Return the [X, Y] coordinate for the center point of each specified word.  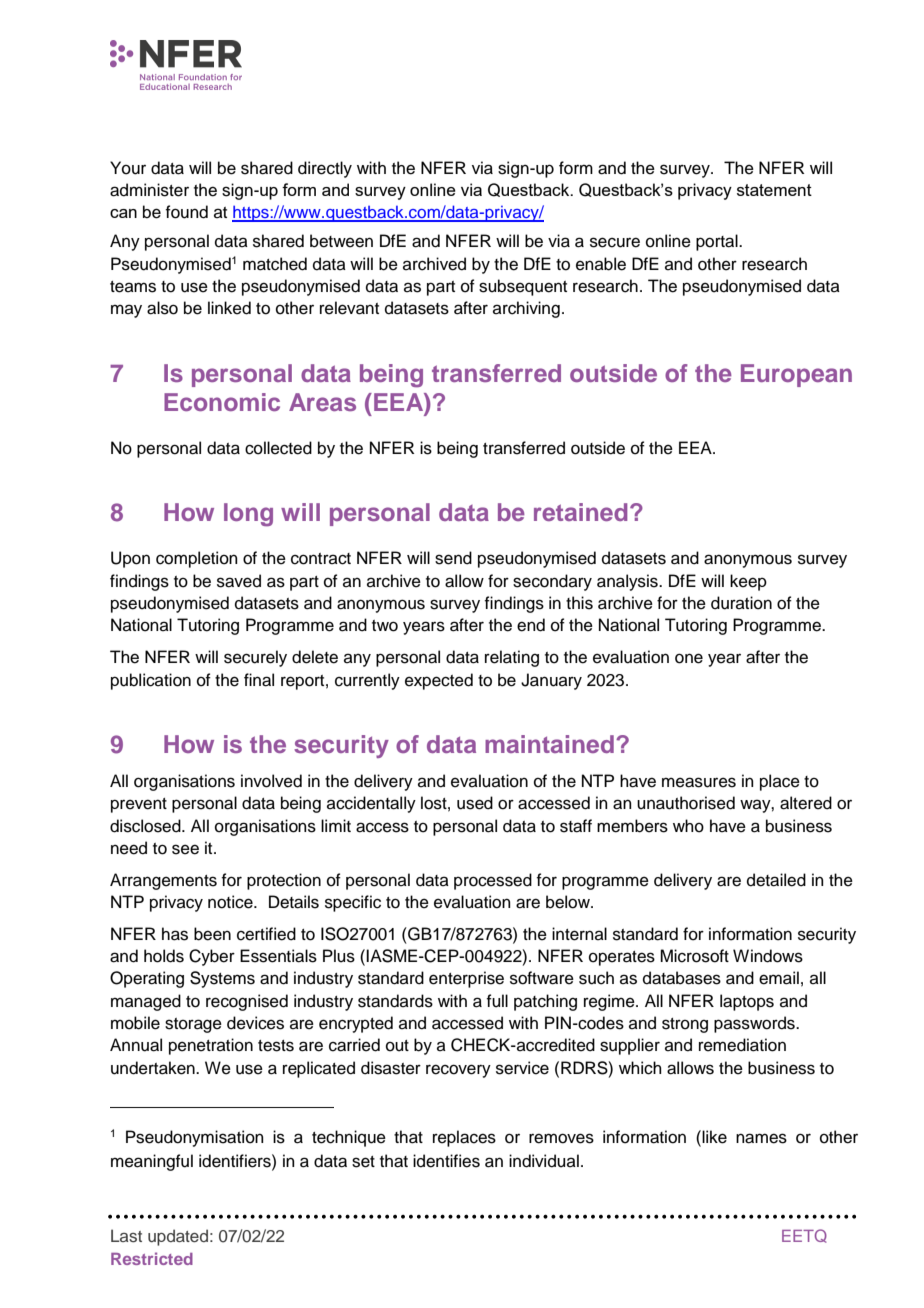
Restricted [152, 1258]
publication [151, 681]
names [761, 1138]
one [689, 658]
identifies [446, 1161]
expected [439, 681]
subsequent [523, 287]
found [186, 212]
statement [774, 190]
